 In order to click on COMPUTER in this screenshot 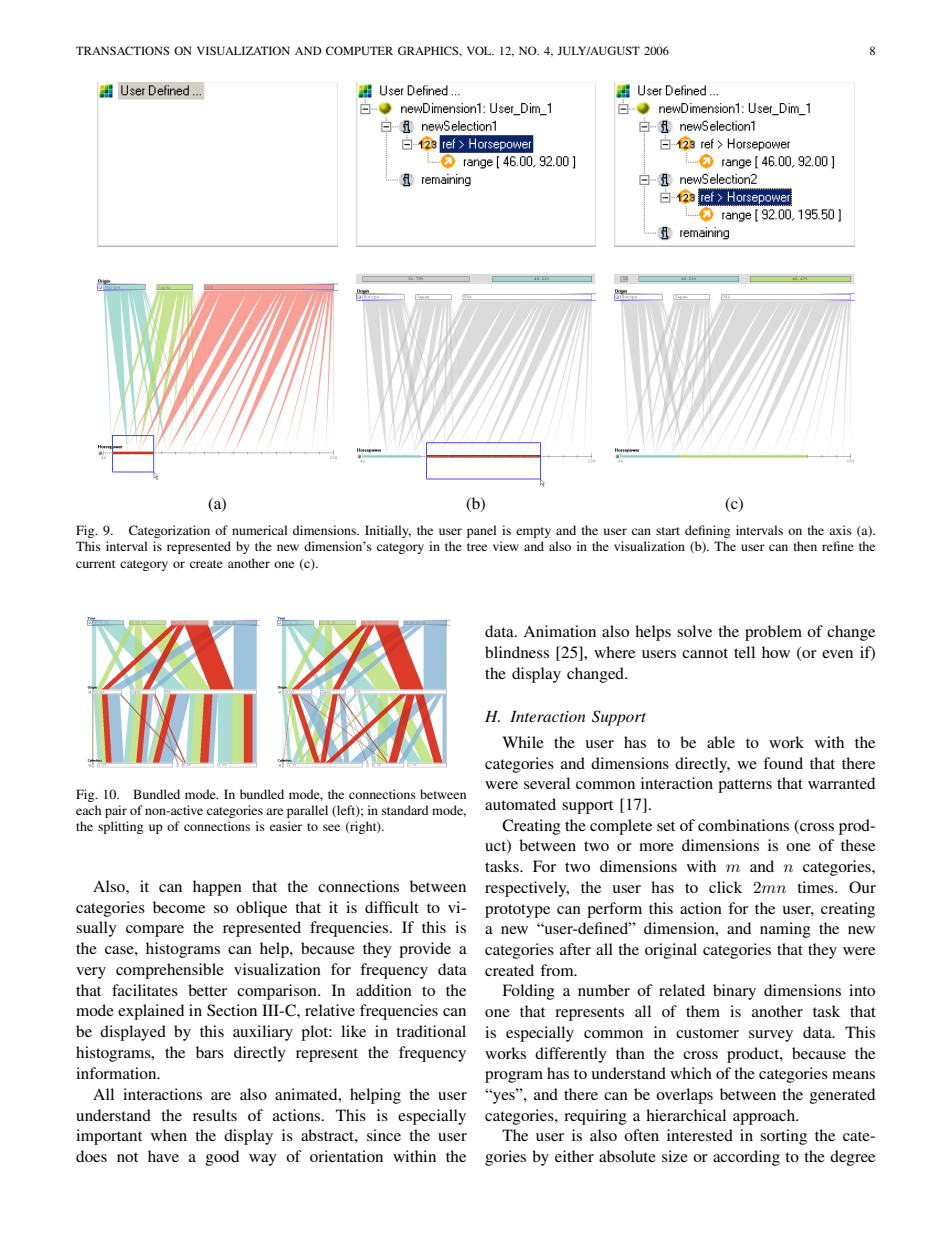, I will do `click(359, 50)`.
